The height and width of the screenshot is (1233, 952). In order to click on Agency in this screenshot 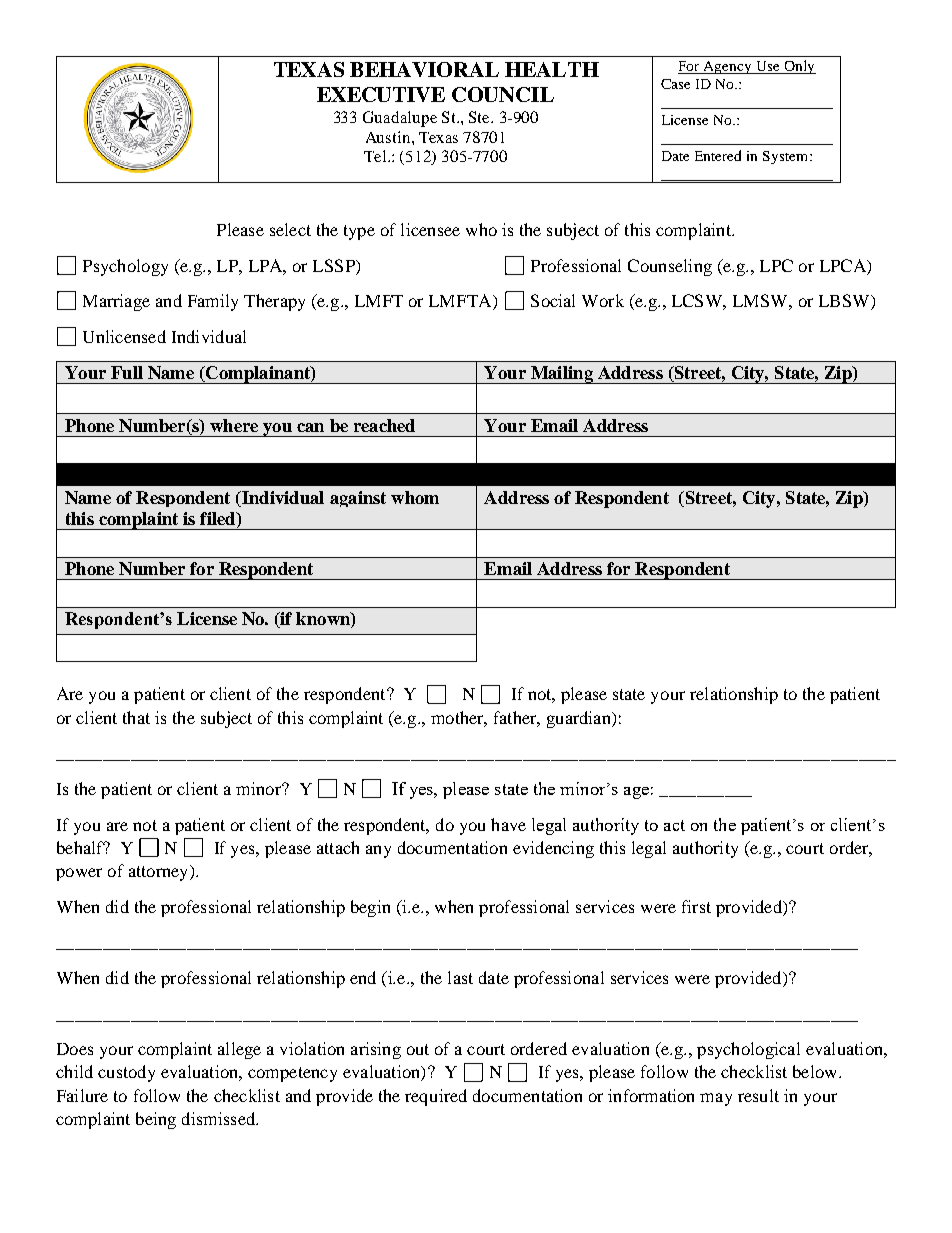, I will do `click(728, 67)`.
